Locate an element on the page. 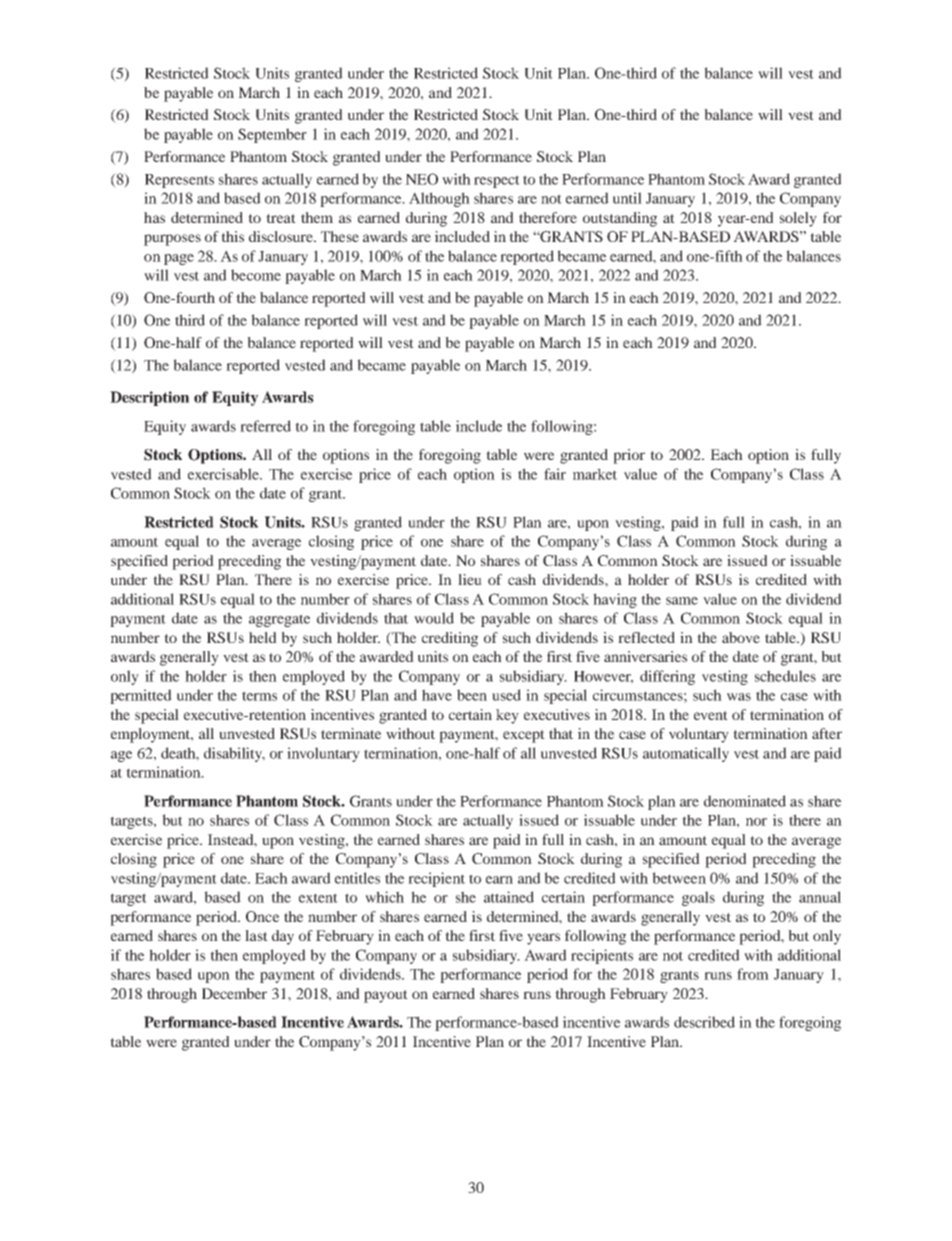 The image size is (952, 1241). respect is located at coordinates (497, 181).
